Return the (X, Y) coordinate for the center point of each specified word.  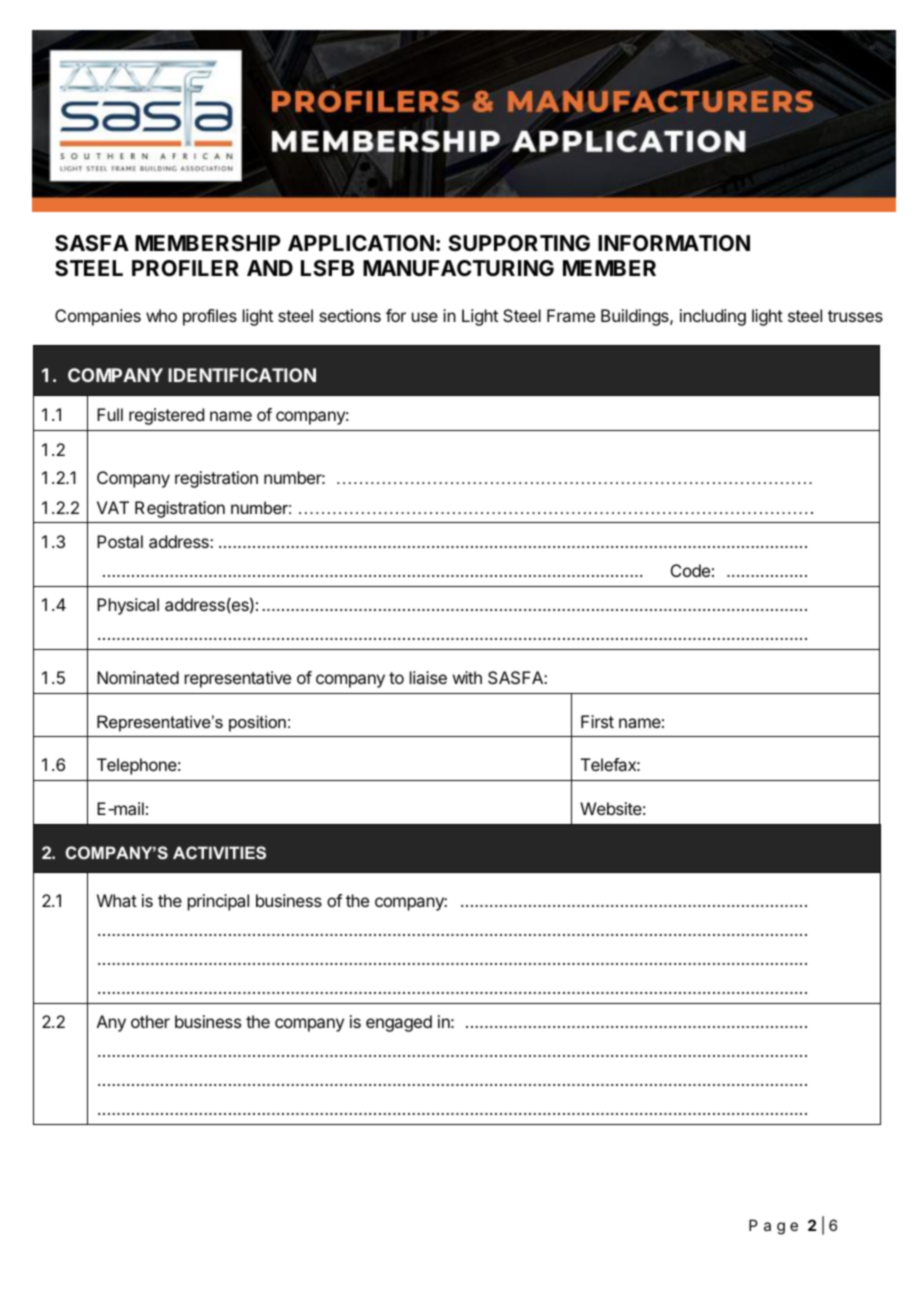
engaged (399, 1023)
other (150, 1021)
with (467, 677)
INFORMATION (674, 243)
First (597, 721)
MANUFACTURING (458, 268)
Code (690, 570)
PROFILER (185, 268)
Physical (128, 606)
